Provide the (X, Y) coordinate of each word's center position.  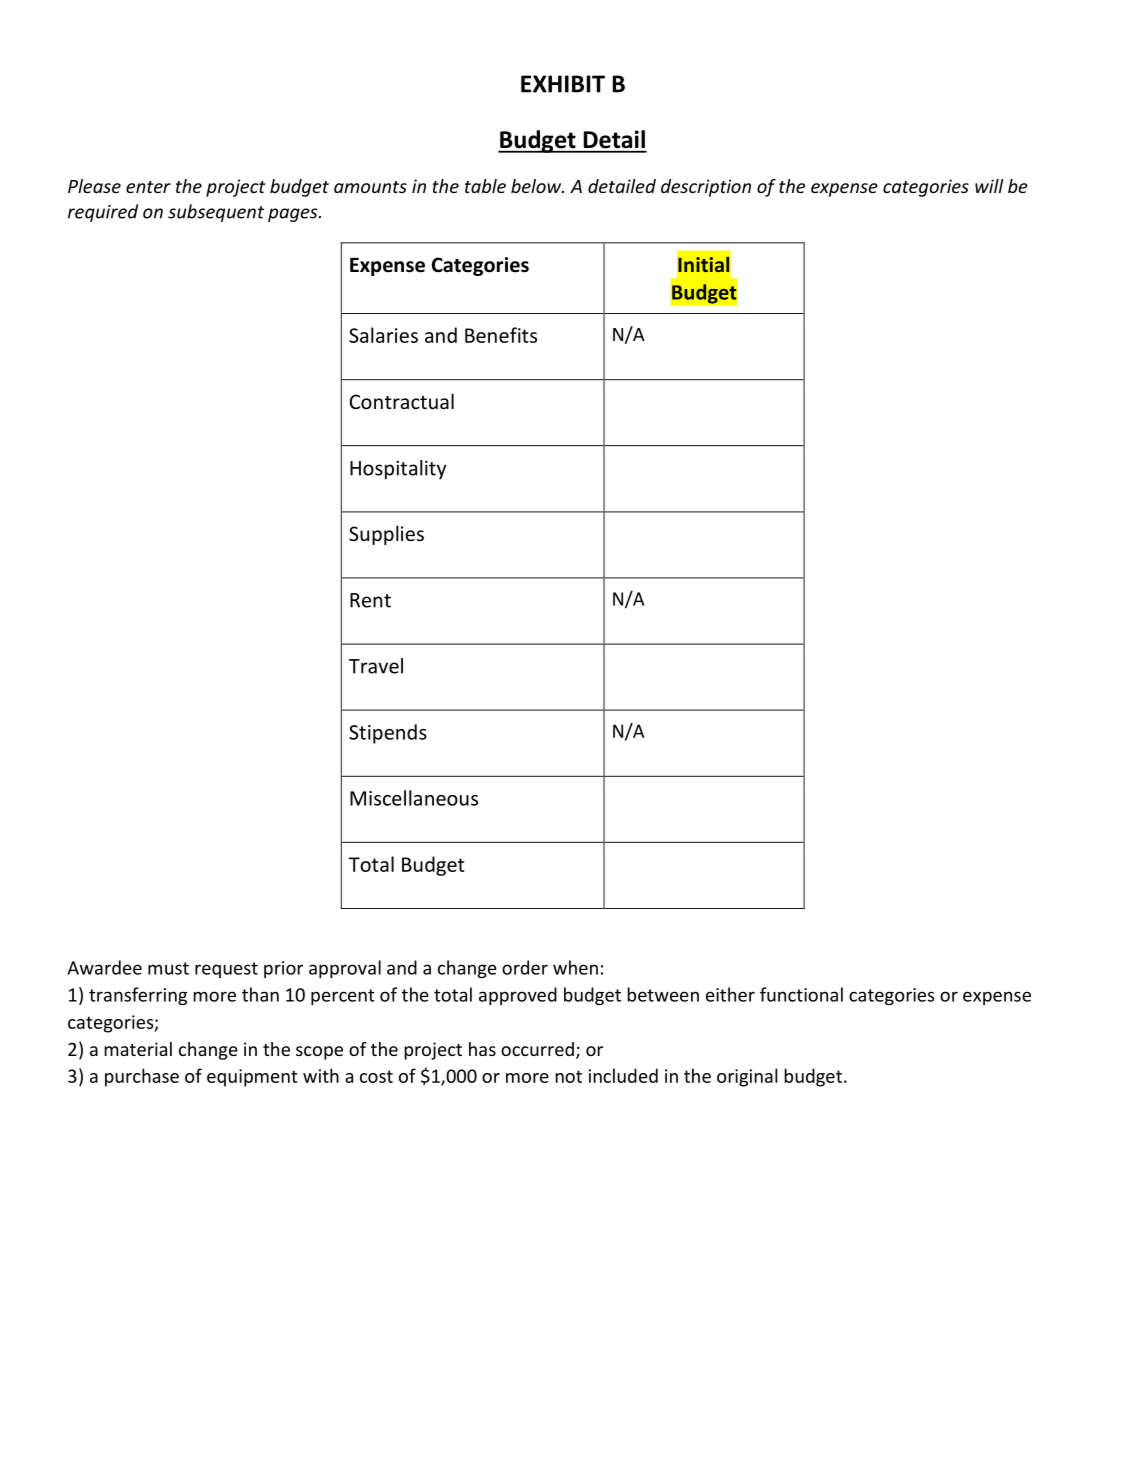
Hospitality (398, 470)
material (138, 1049)
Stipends (388, 734)
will (989, 186)
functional (801, 994)
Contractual (402, 401)
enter (148, 187)
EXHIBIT (563, 84)
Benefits (501, 335)
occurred (537, 1049)
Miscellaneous (414, 798)
